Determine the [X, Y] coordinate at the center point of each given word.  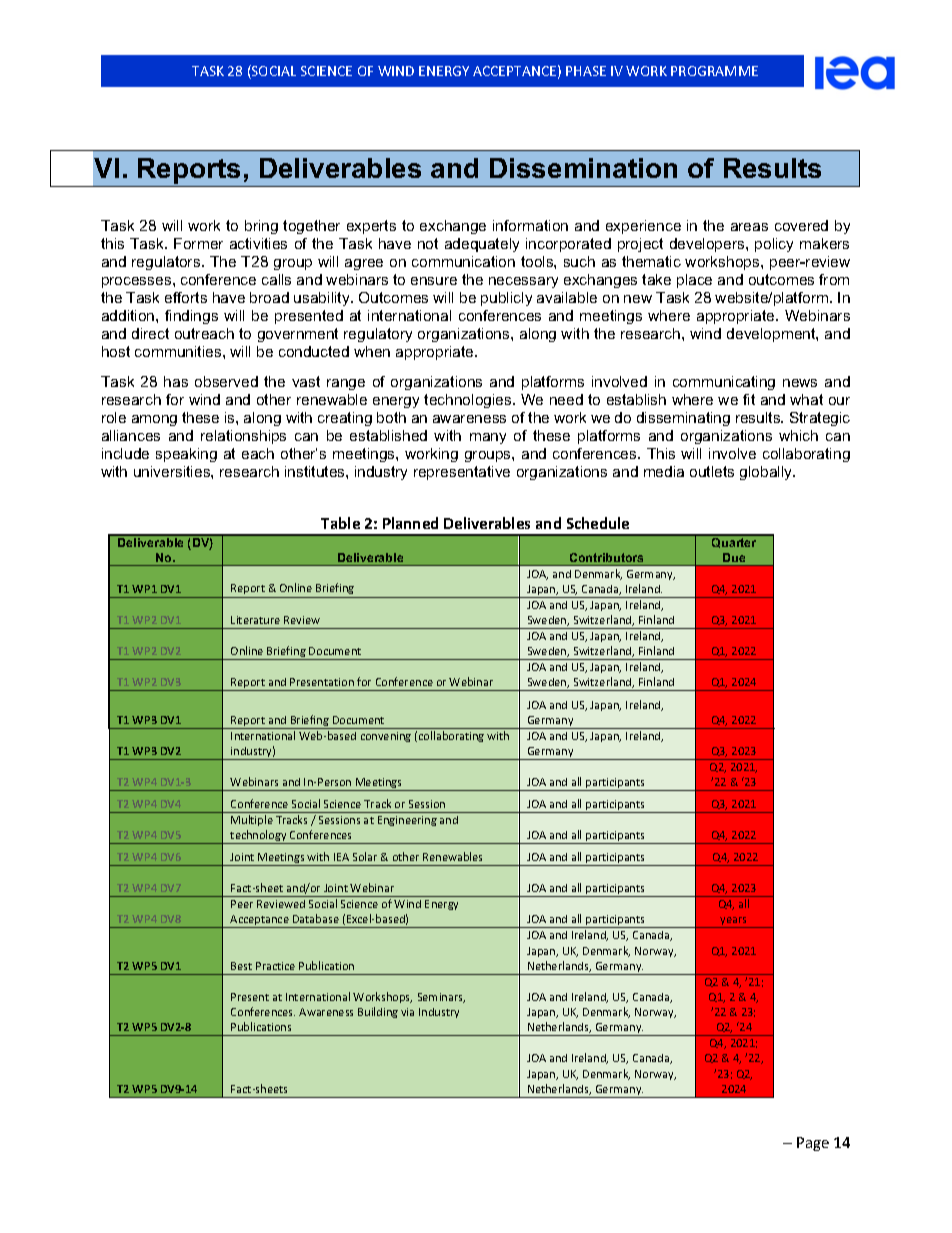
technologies [469, 401]
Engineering [407, 821]
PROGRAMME [714, 71]
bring [261, 227]
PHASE [586, 71]
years [734, 922]
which [798, 435]
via [407, 1012]
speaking [186, 455]
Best [241, 966]
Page [813, 1144]
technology [259, 837]
